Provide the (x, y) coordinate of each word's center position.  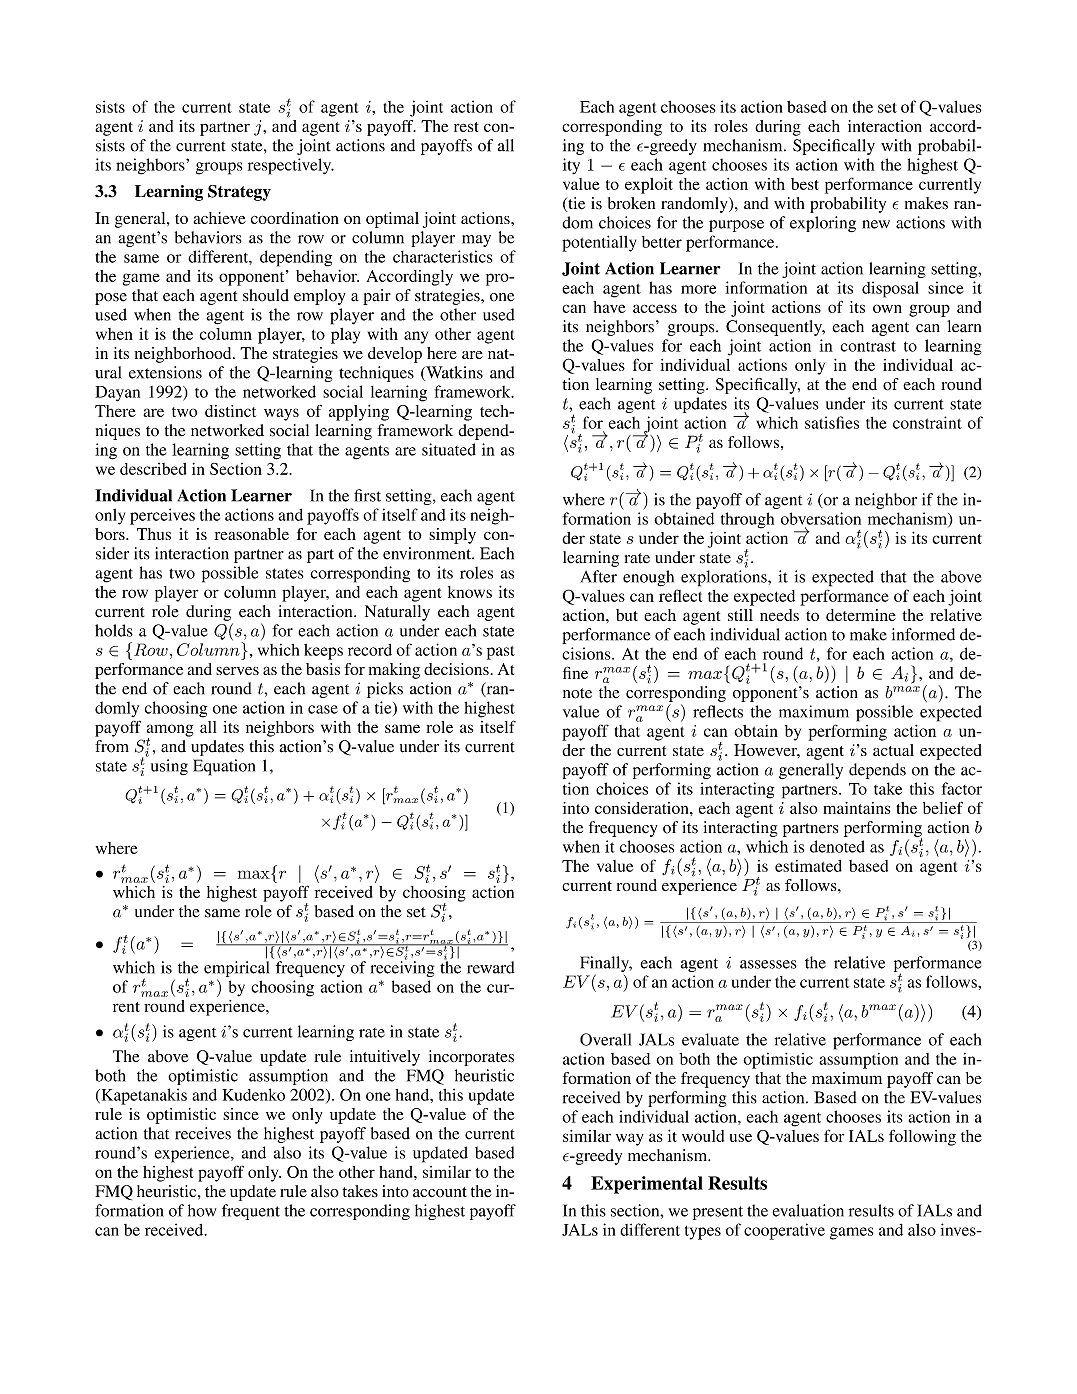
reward (490, 967)
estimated (808, 866)
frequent (251, 1212)
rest (466, 127)
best (805, 184)
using (169, 767)
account (440, 1192)
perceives (162, 516)
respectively (290, 166)
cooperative (784, 1231)
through (747, 520)
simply (452, 536)
